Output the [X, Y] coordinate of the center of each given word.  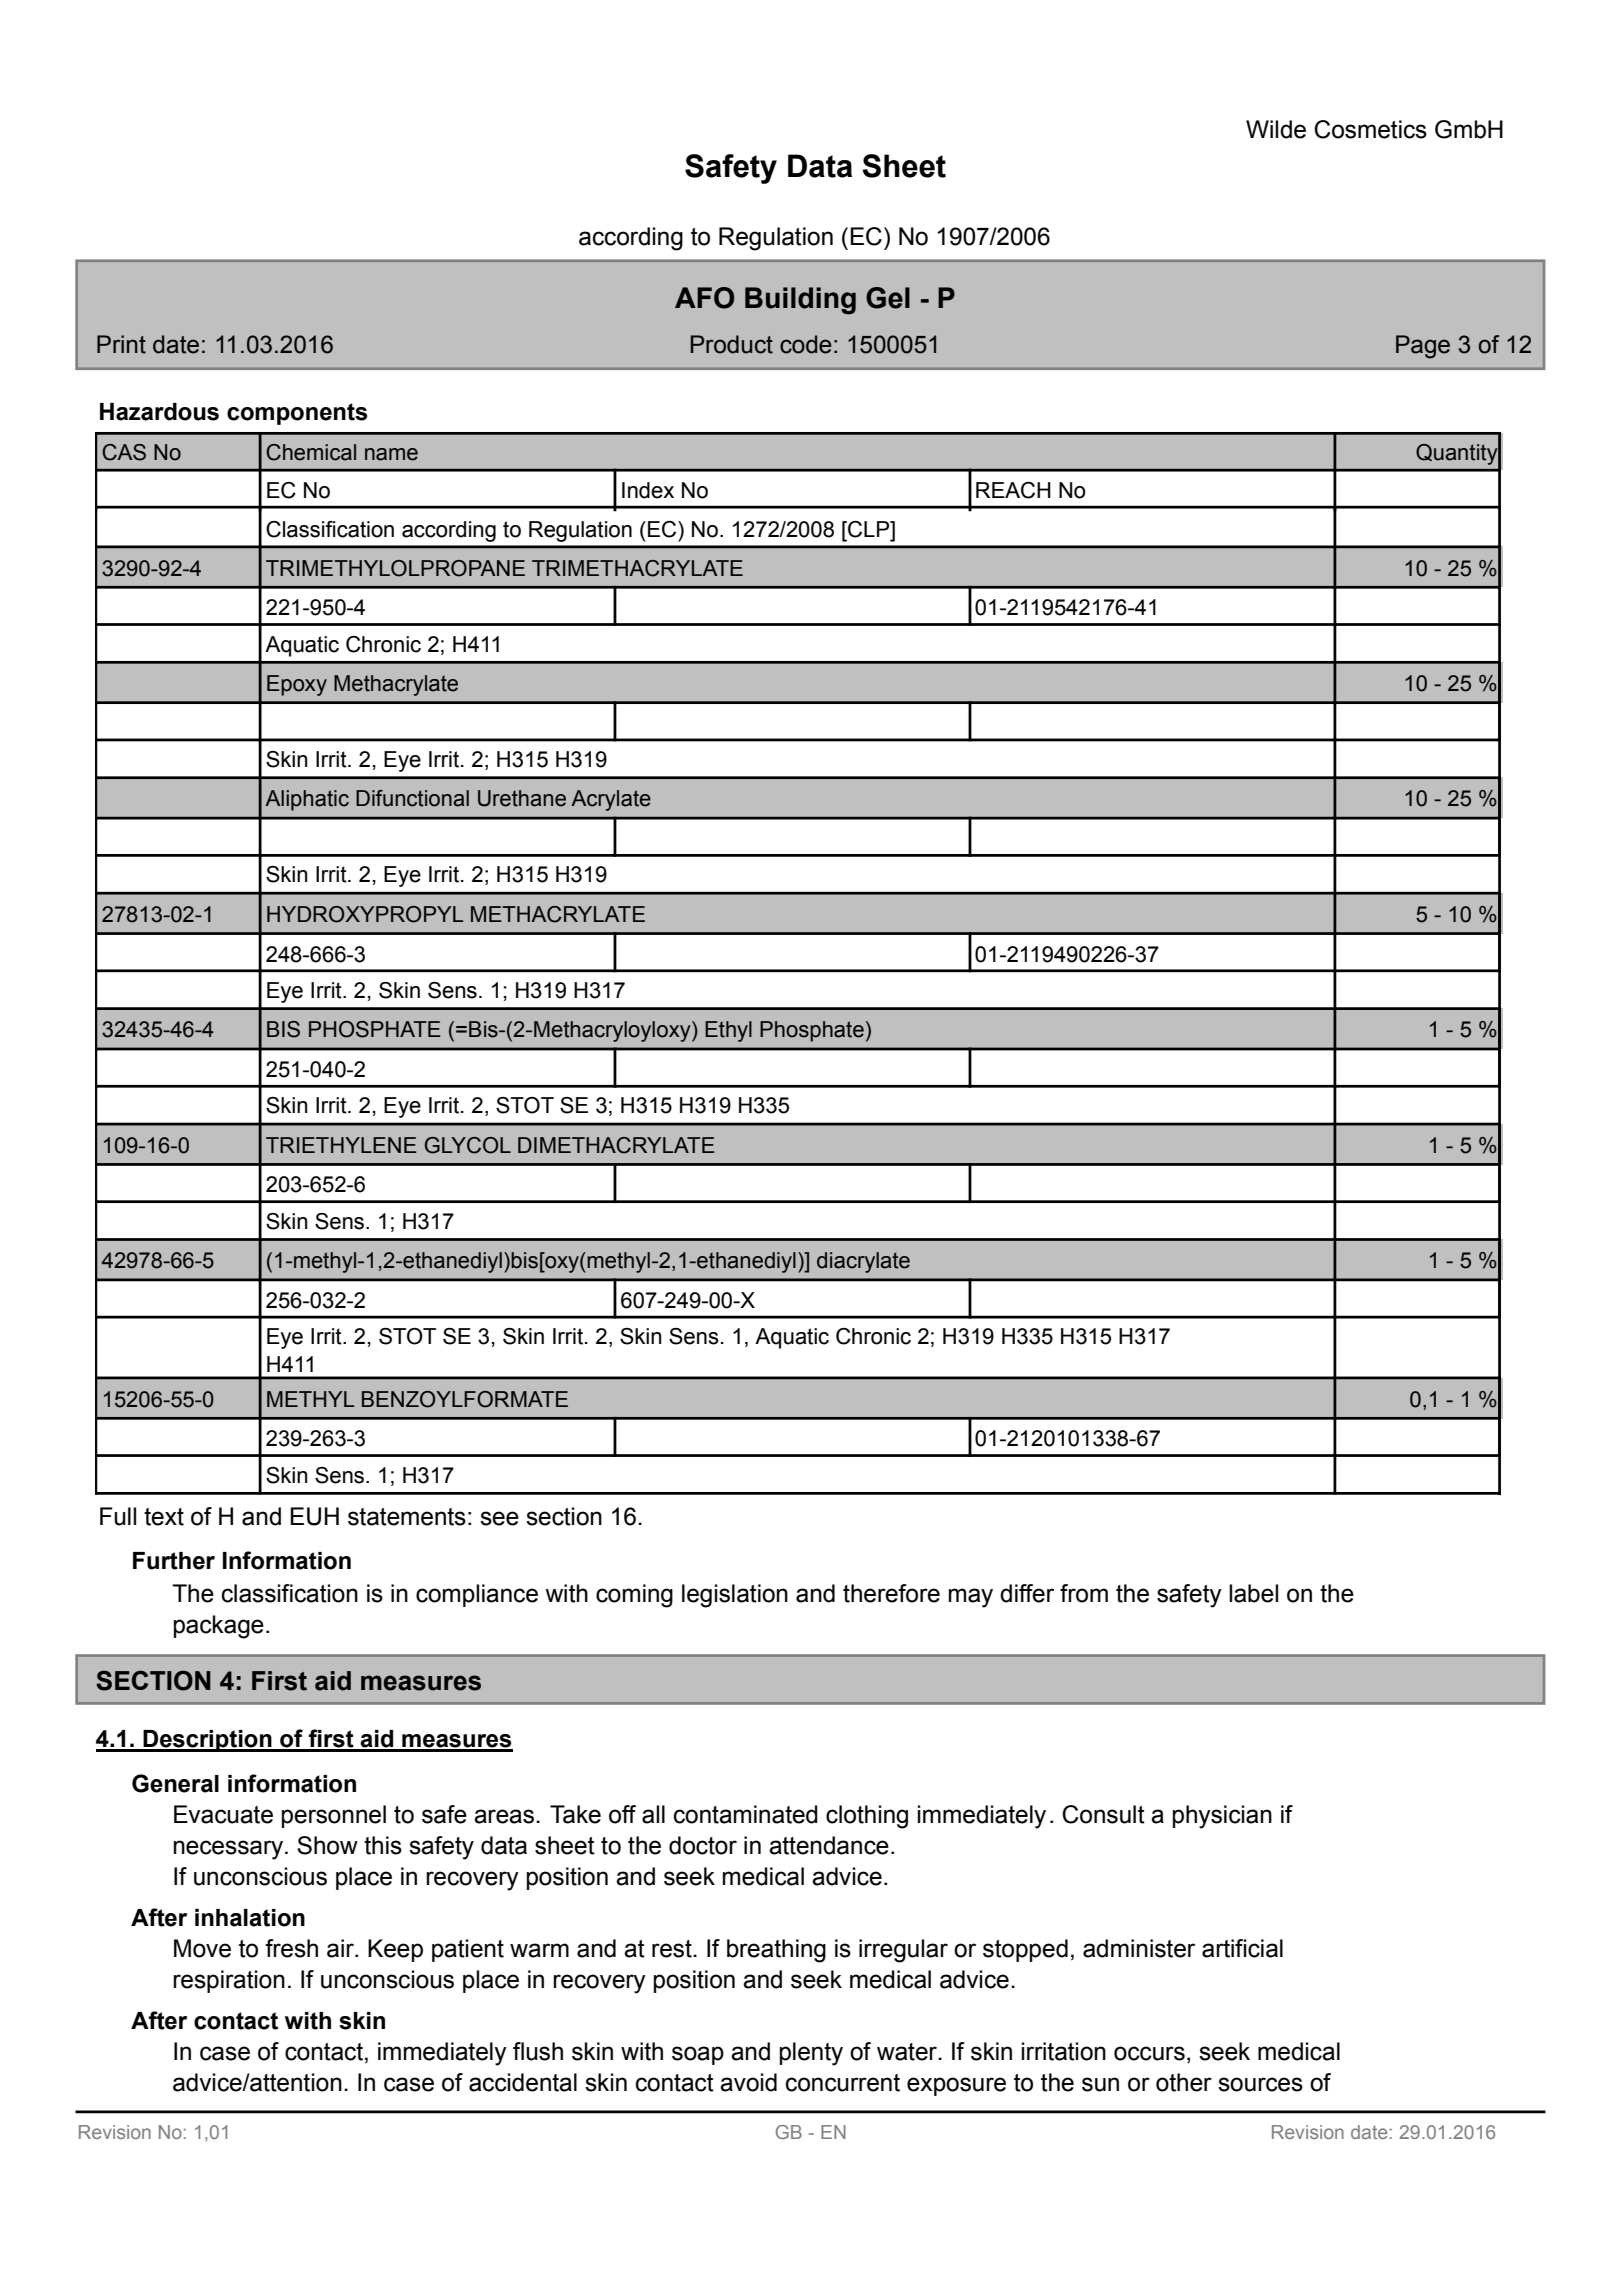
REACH [1013, 490]
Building [800, 301]
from [1084, 1593]
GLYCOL [468, 1145]
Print [121, 344]
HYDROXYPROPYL [365, 914]
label [1253, 1593]
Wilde [1276, 129]
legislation [735, 1596]
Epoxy [297, 685]
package [219, 1627]
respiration [229, 1981]
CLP [869, 530]
